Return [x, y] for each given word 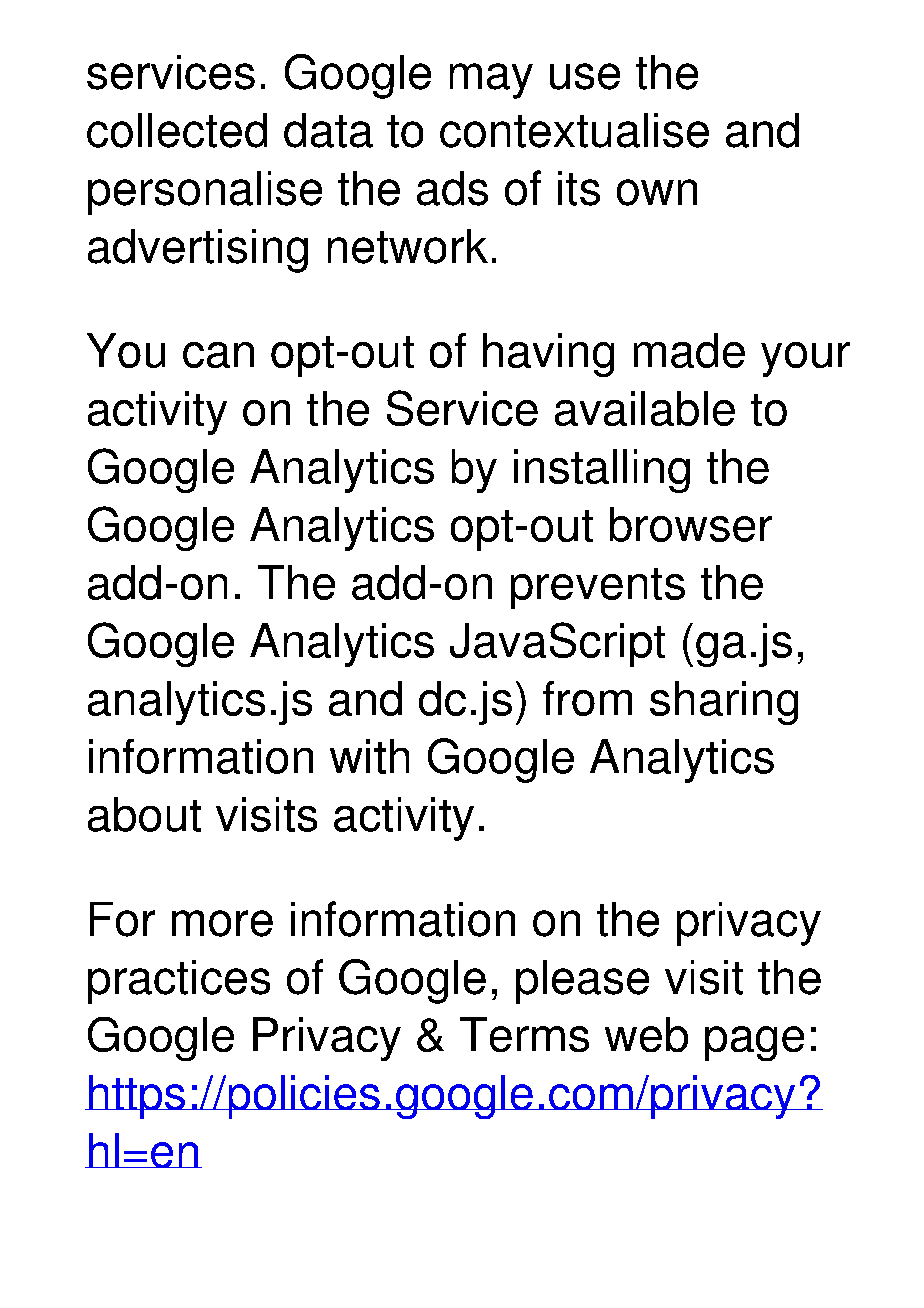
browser [691, 524]
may [491, 81]
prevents [598, 588]
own [657, 192]
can [218, 355]
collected [177, 130]
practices [179, 982]
